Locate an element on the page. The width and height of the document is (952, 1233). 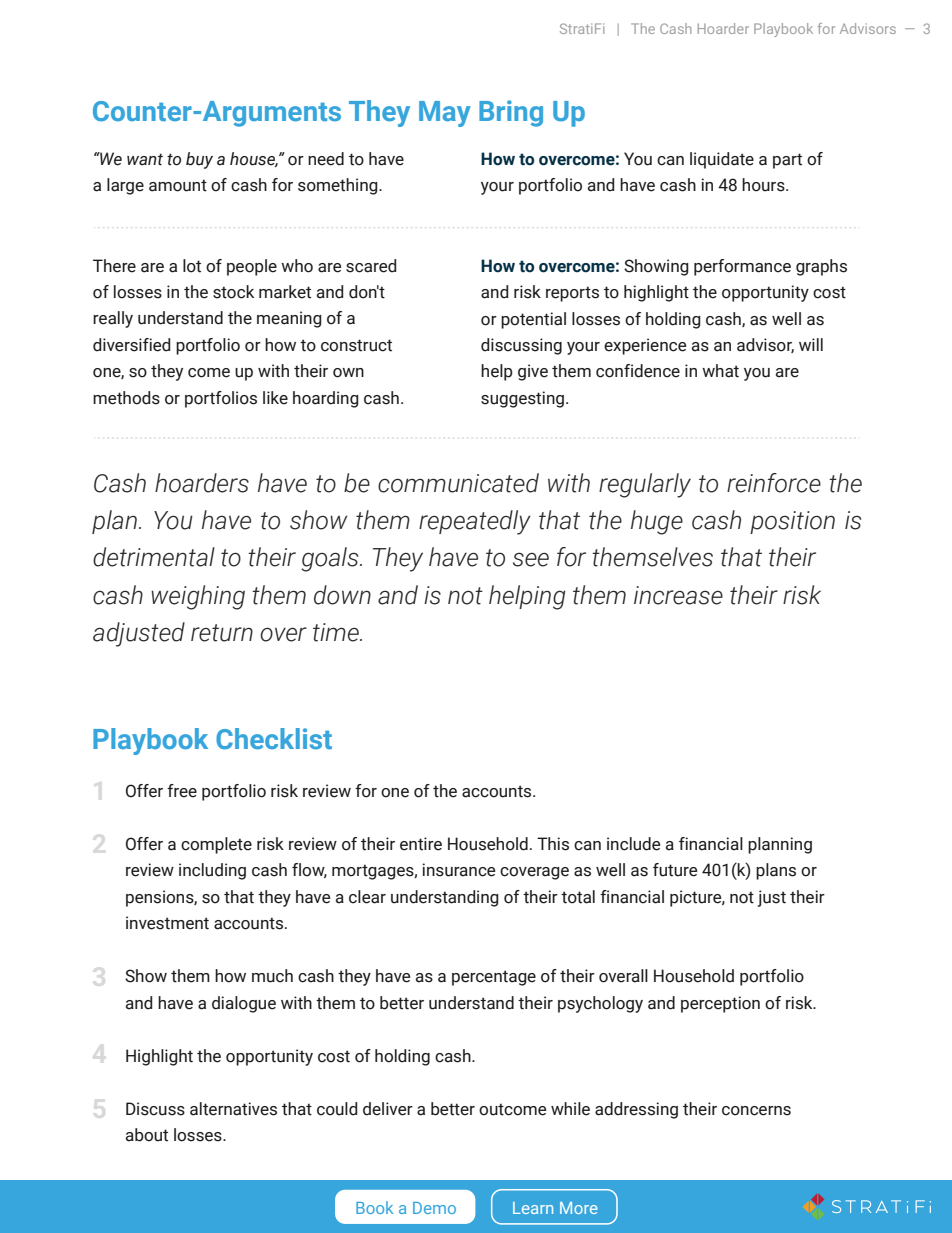
investment is located at coordinates (167, 923).
